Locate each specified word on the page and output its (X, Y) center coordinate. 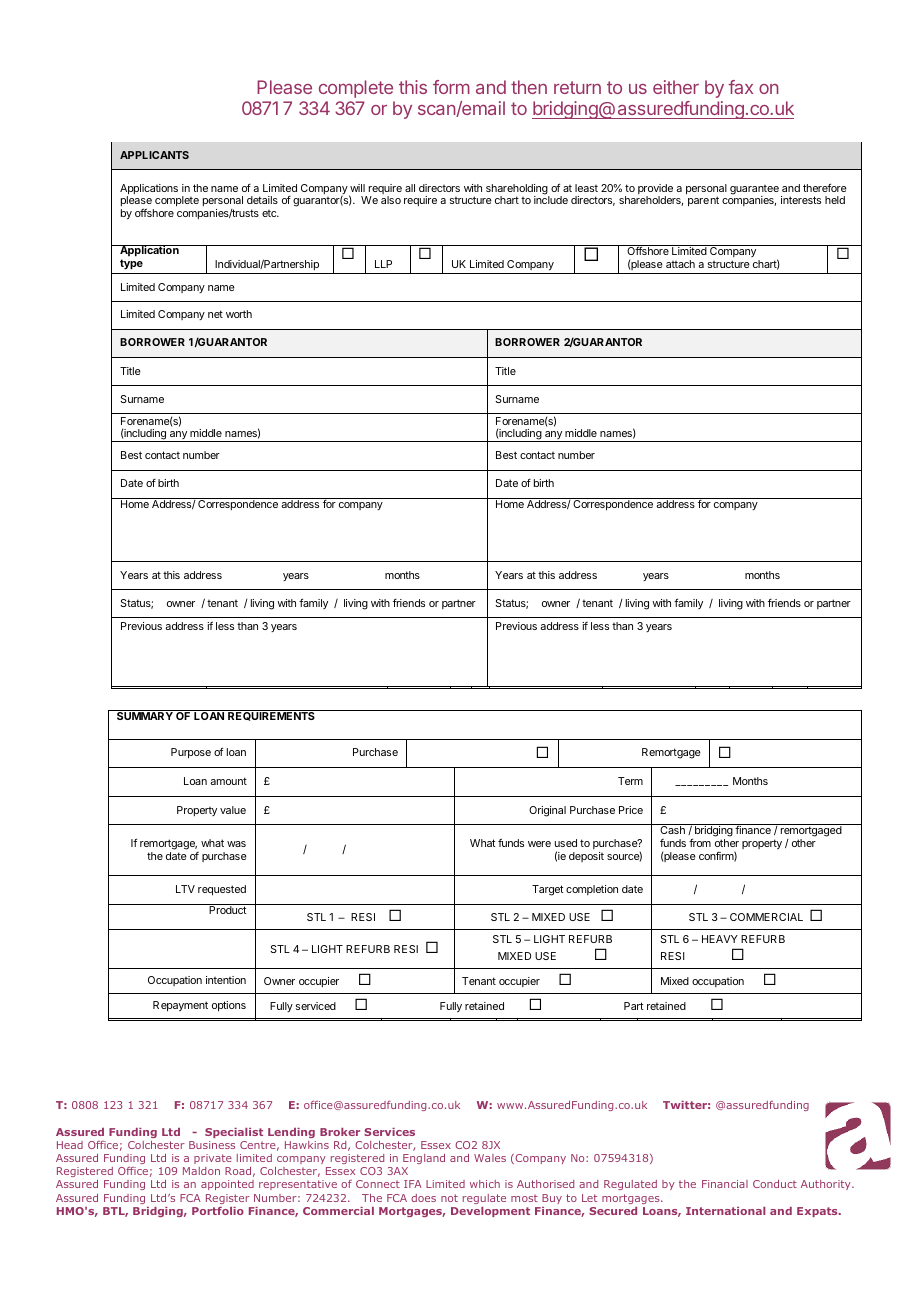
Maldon (201, 1171)
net (215, 314)
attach (680, 264)
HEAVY (720, 939)
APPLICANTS (154, 155)
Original (547, 811)
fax (741, 87)
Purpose (191, 753)
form (451, 87)
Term (630, 781)
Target (548, 890)
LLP (383, 264)
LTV (185, 889)
